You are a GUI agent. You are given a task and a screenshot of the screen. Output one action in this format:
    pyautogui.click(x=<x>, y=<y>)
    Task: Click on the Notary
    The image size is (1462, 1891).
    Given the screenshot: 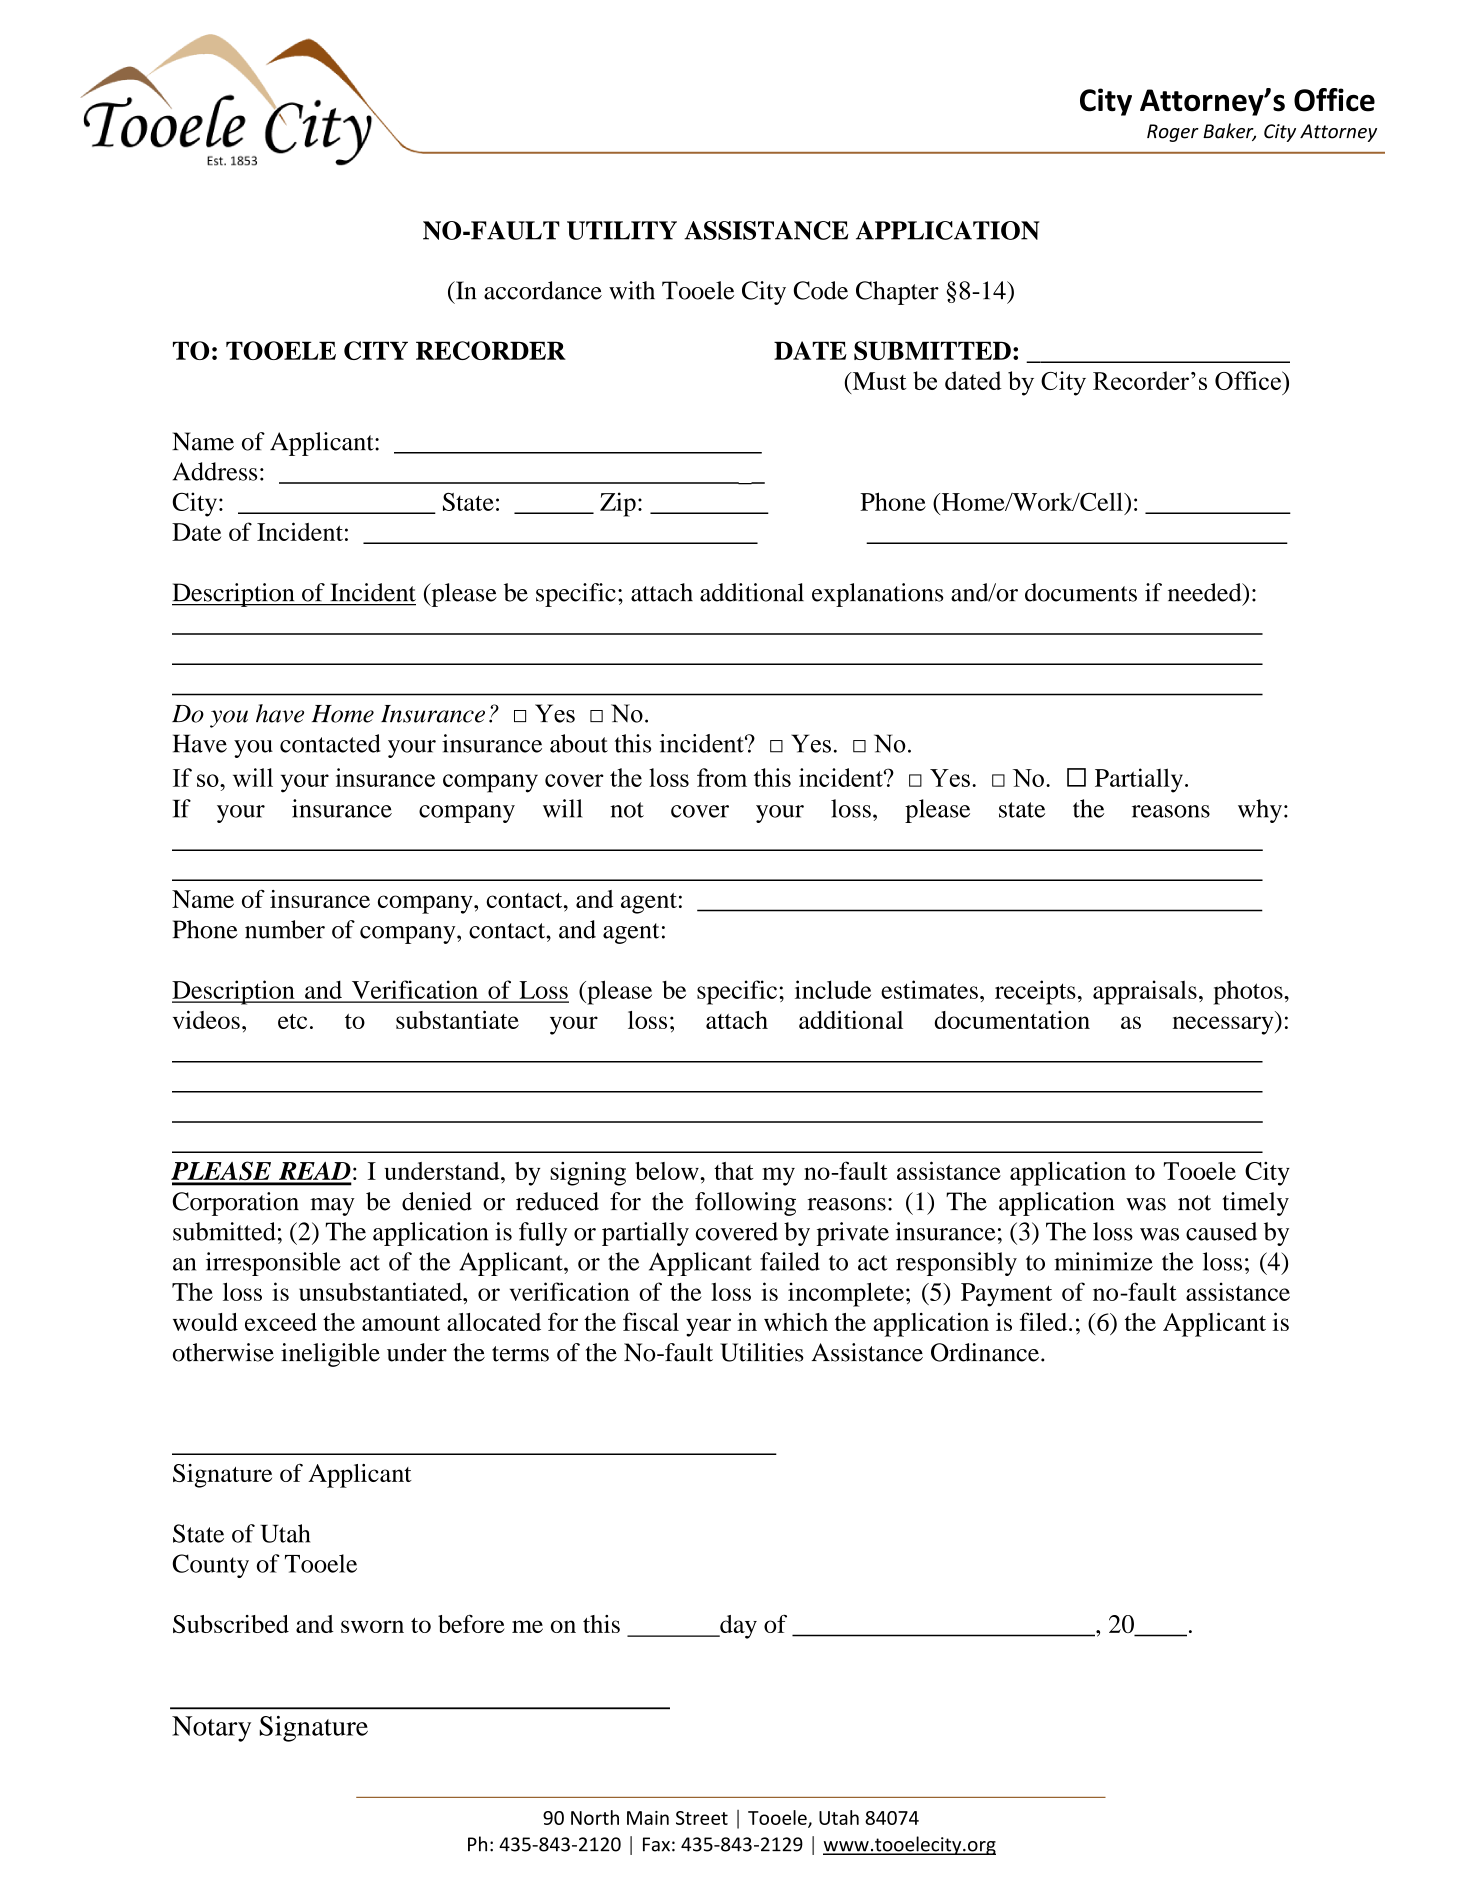 What is the action you would take?
    pyautogui.click(x=211, y=1729)
